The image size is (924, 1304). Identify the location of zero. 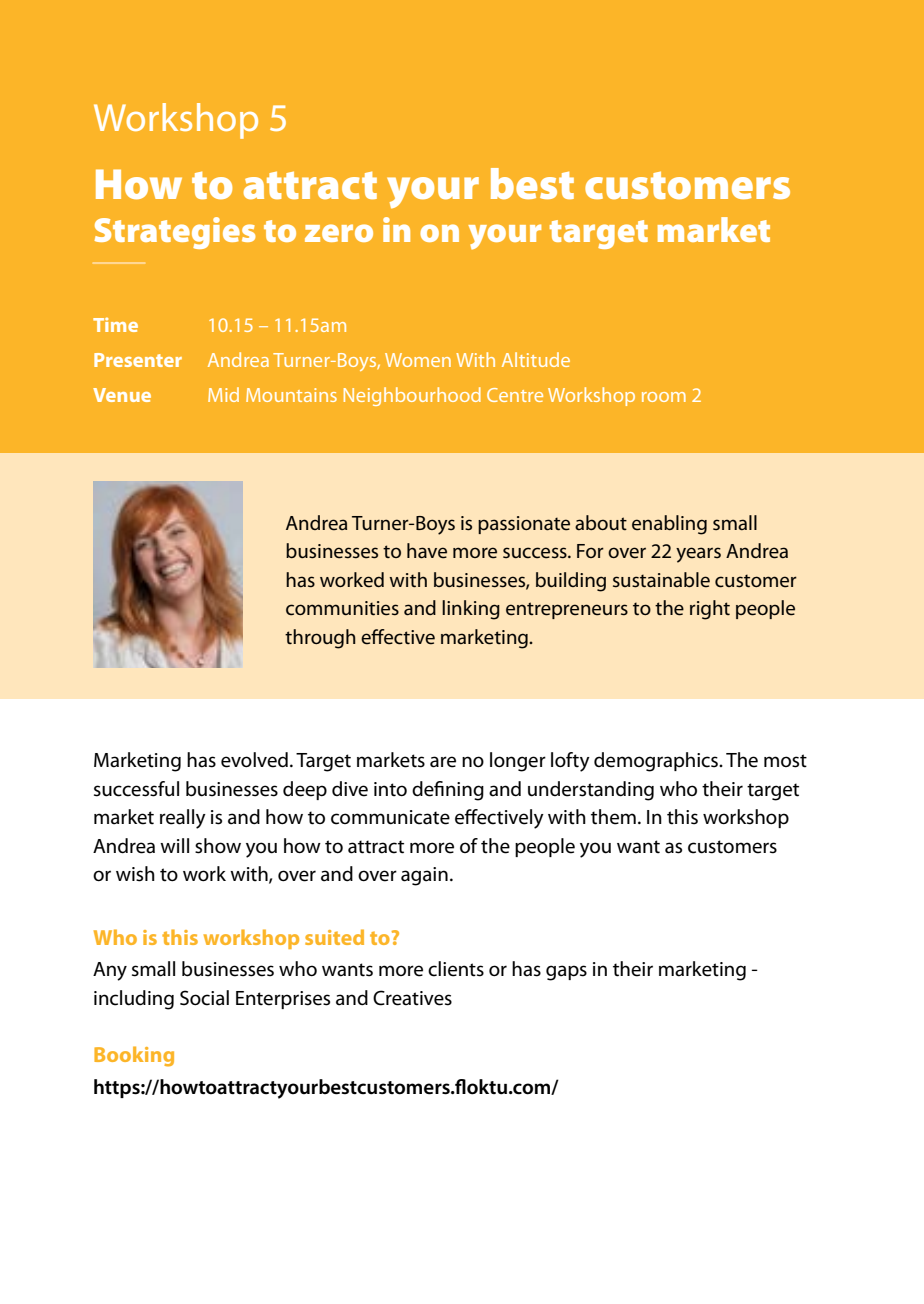
(339, 233).
